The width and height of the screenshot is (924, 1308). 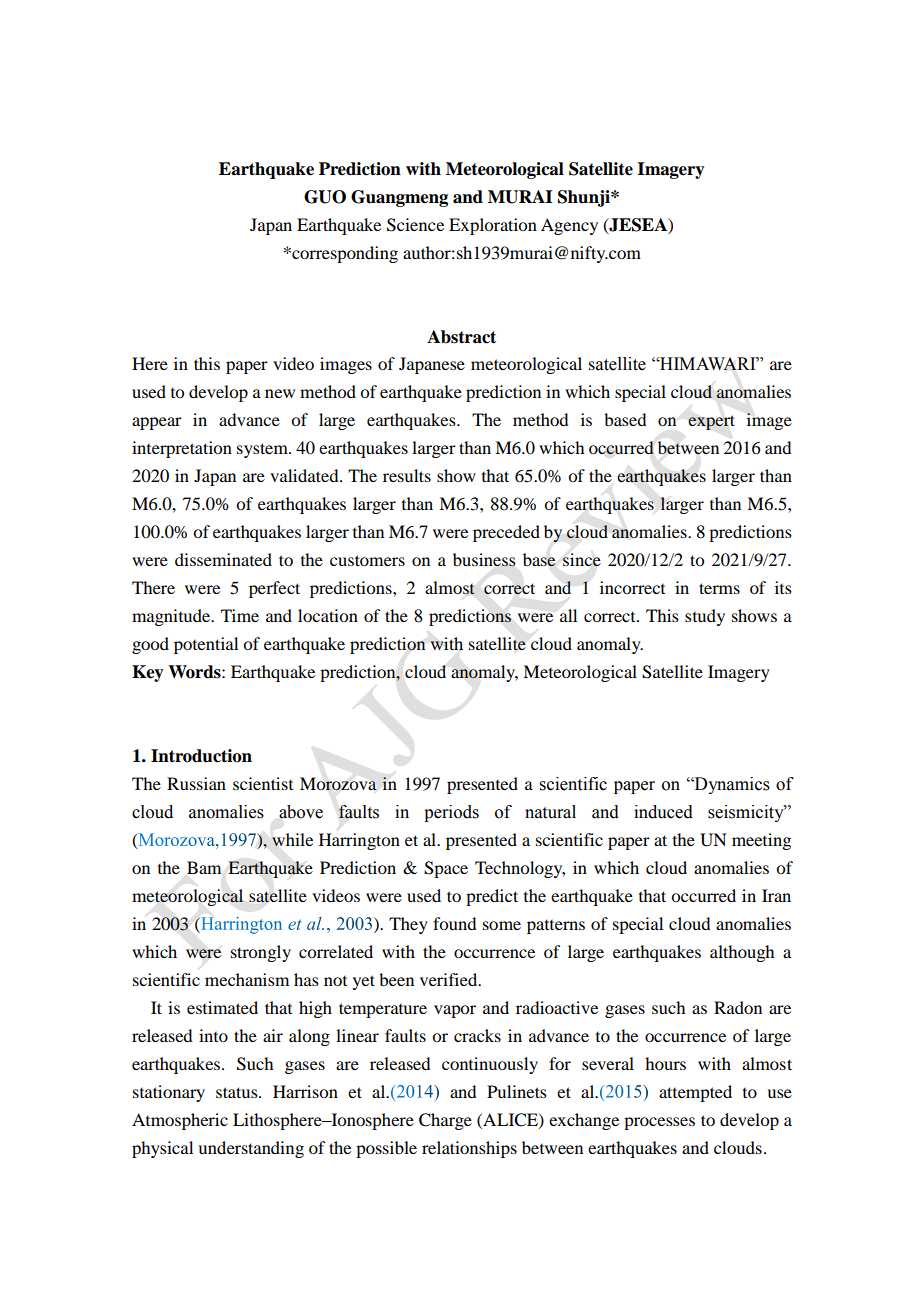 I want to click on all, so click(x=568, y=615).
